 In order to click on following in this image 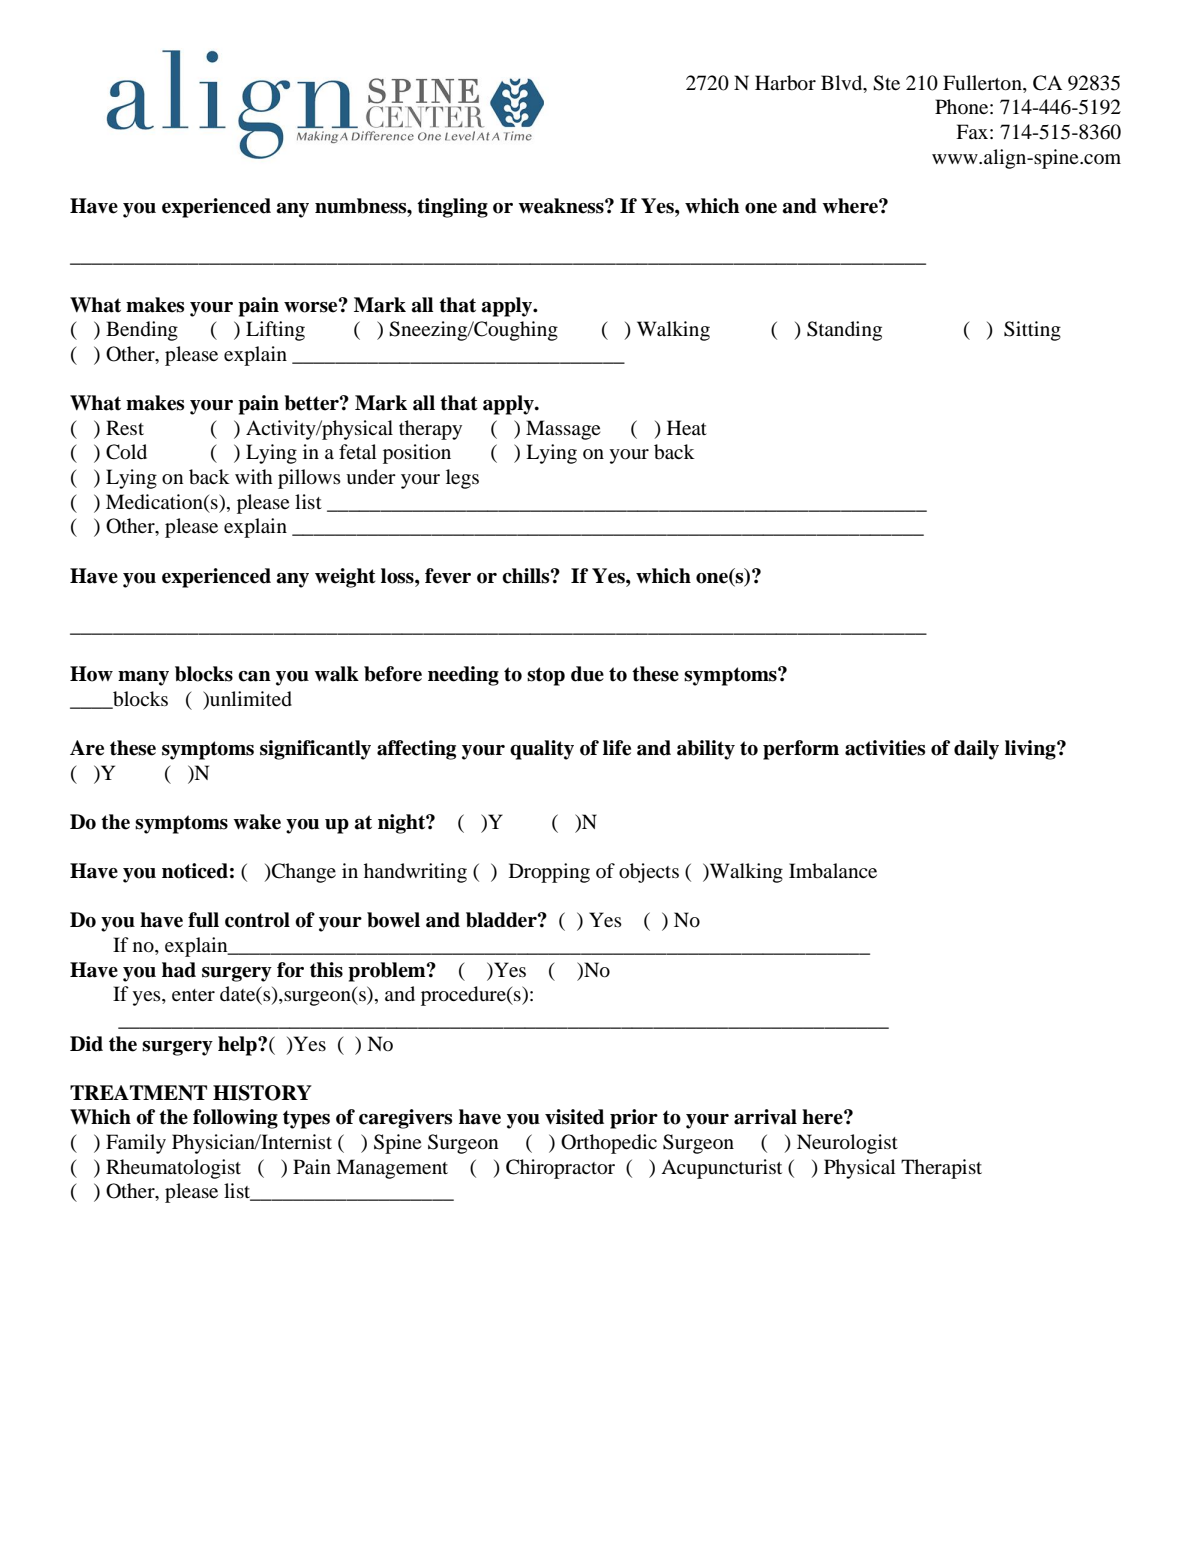, I will do `click(235, 1119)`.
